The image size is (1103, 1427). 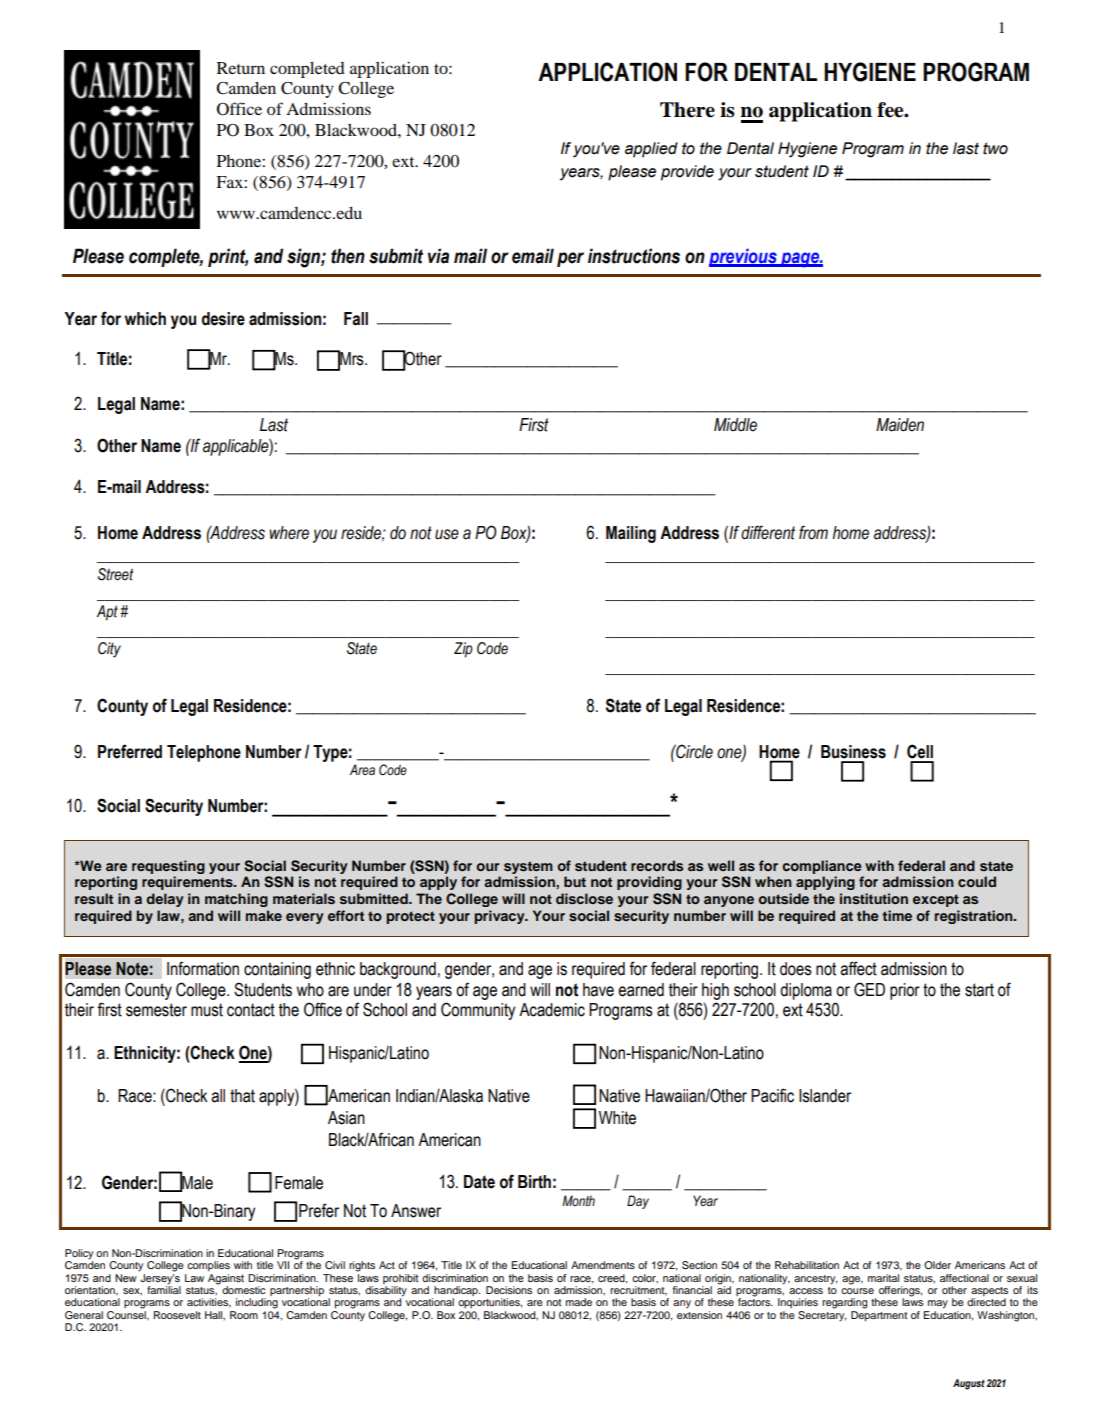 I want to click on Information, so click(x=203, y=968).
